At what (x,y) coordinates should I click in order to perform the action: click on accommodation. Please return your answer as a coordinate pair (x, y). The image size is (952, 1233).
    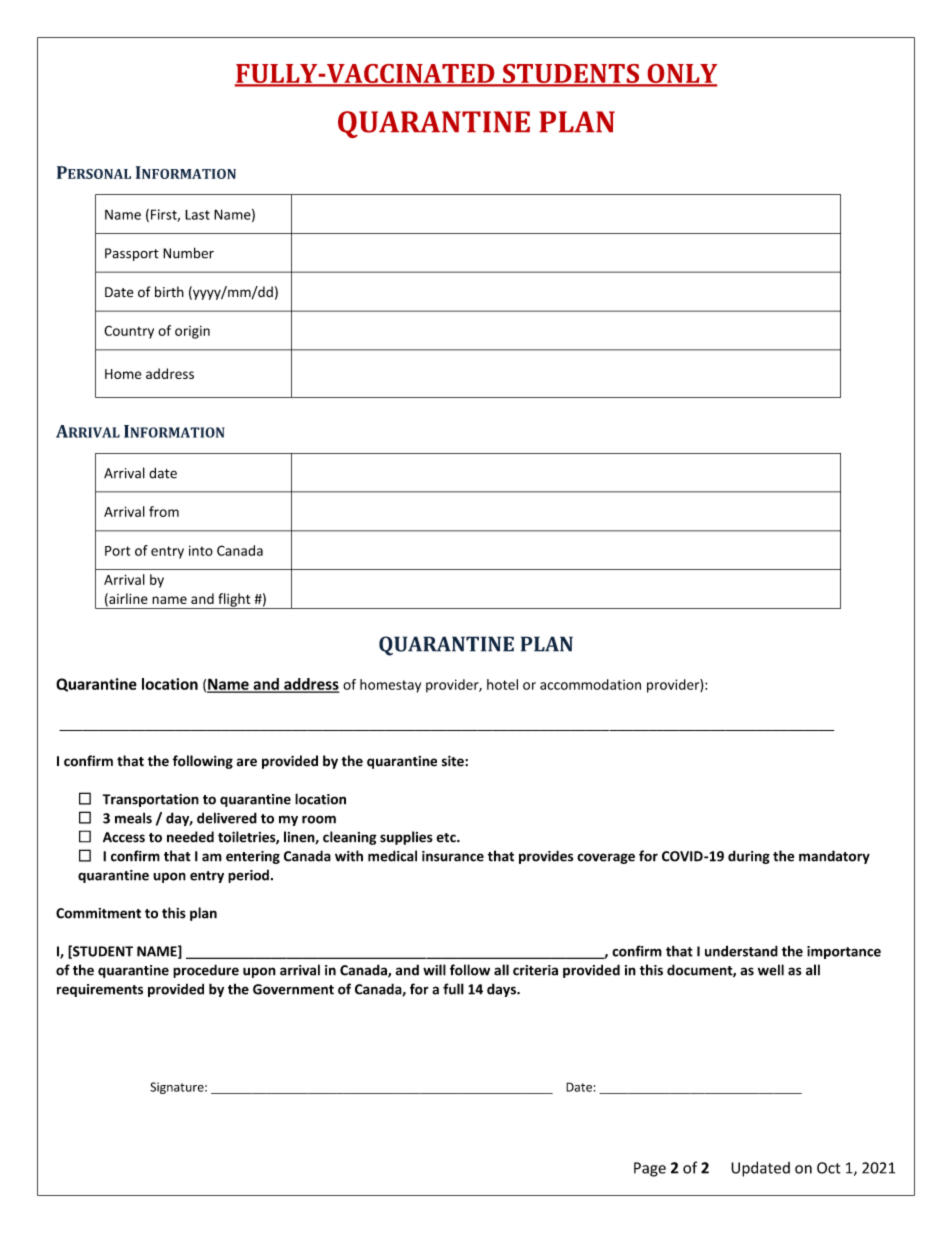
    Looking at the image, I should click on (590, 684).
